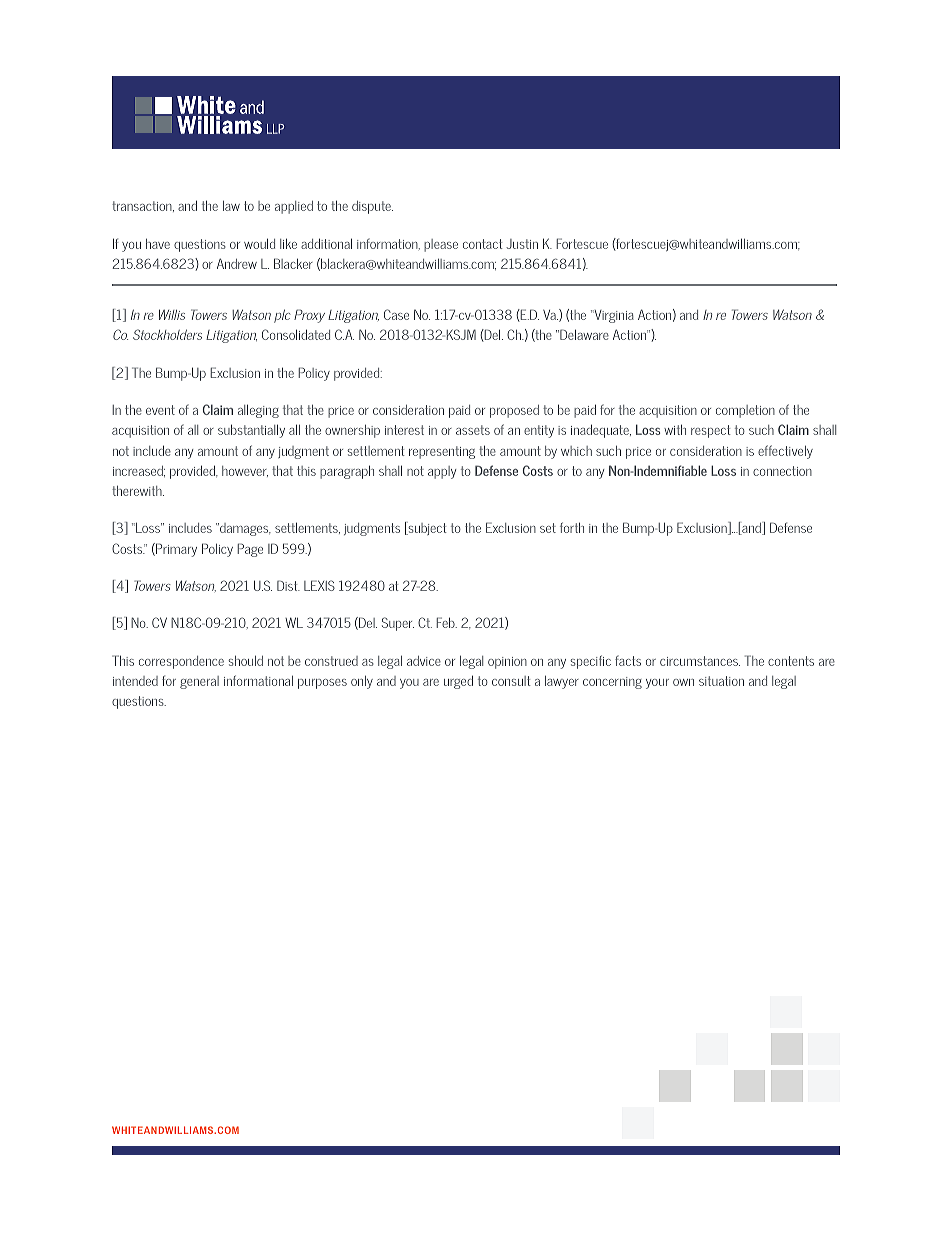  What do you see at coordinates (199, 682) in the screenshot?
I see `general` at bounding box center [199, 682].
